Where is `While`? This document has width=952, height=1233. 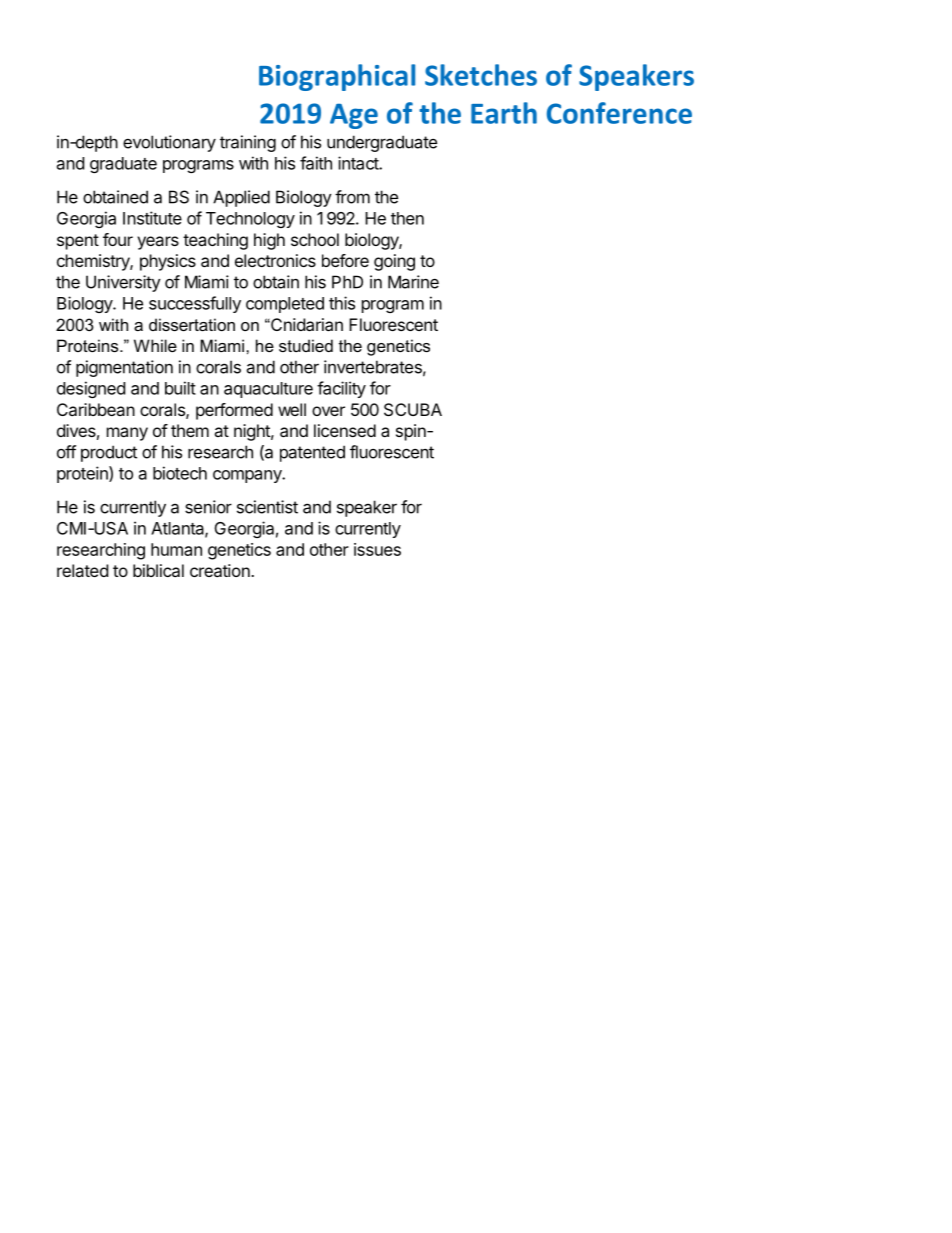 While is located at coordinates (155, 345).
